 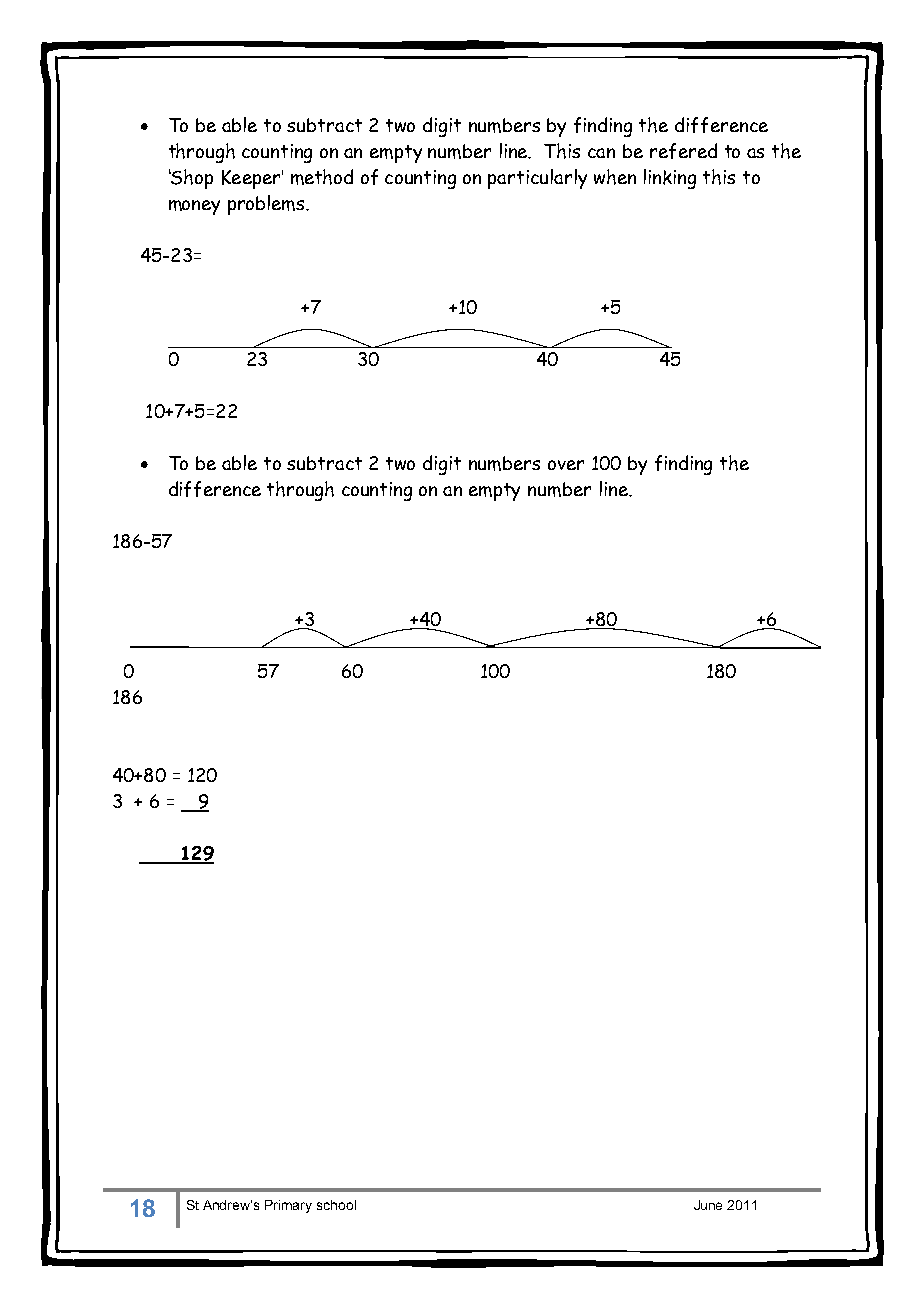 What do you see at coordinates (615, 177) in the document?
I see `when` at bounding box center [615, 177].
